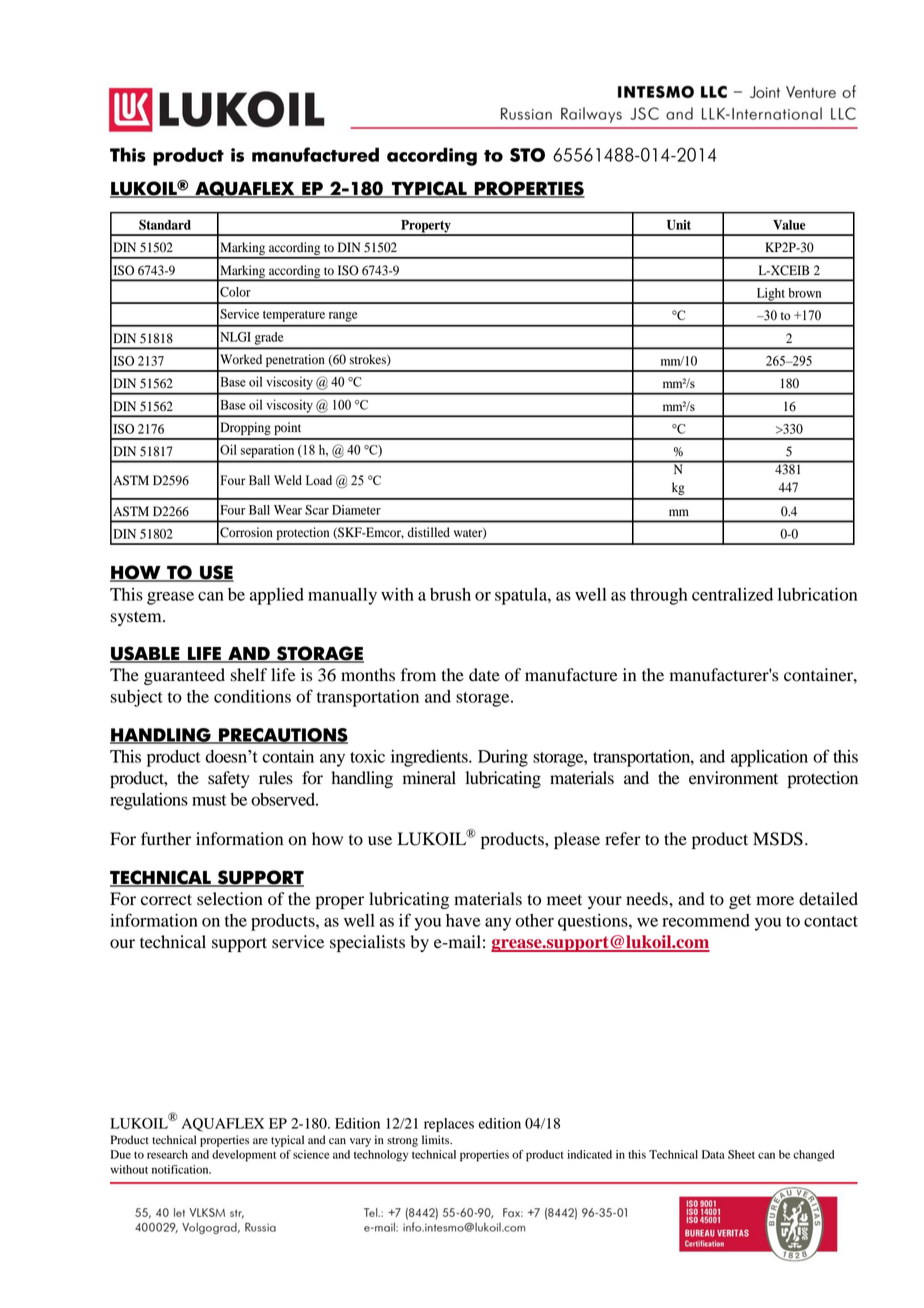 This screenshot has height=1308, width=924. What do you see at coordinates (789, 225) in the screenshot?
I see `Value` at bounding box center [789, 225].
